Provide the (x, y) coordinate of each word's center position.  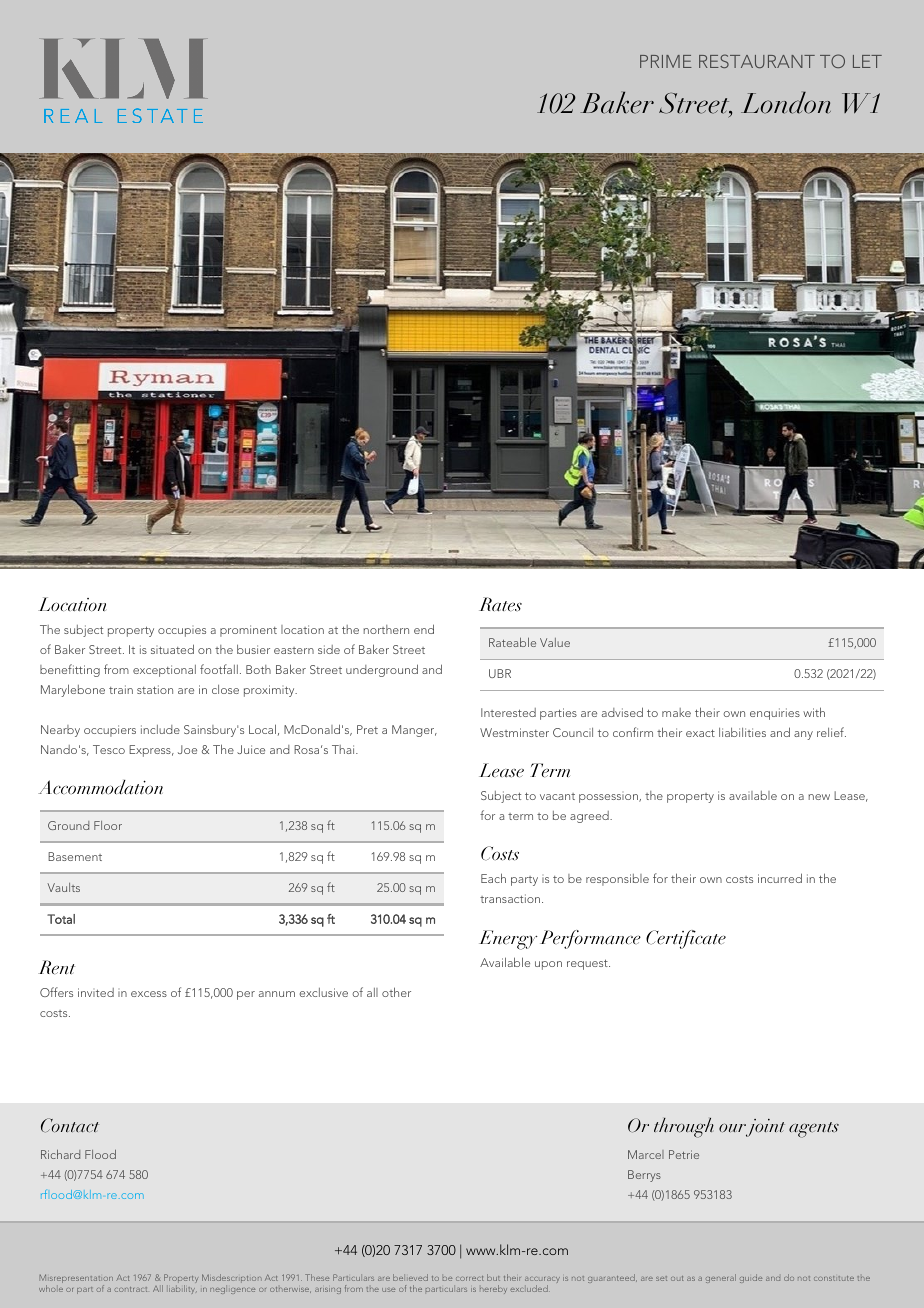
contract (130, 1289)
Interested (508, 712)
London (786, 102)
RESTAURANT (757, 61)
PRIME (666, 61)
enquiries (775, 714)
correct (470, 1278)
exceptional (164, 671)
